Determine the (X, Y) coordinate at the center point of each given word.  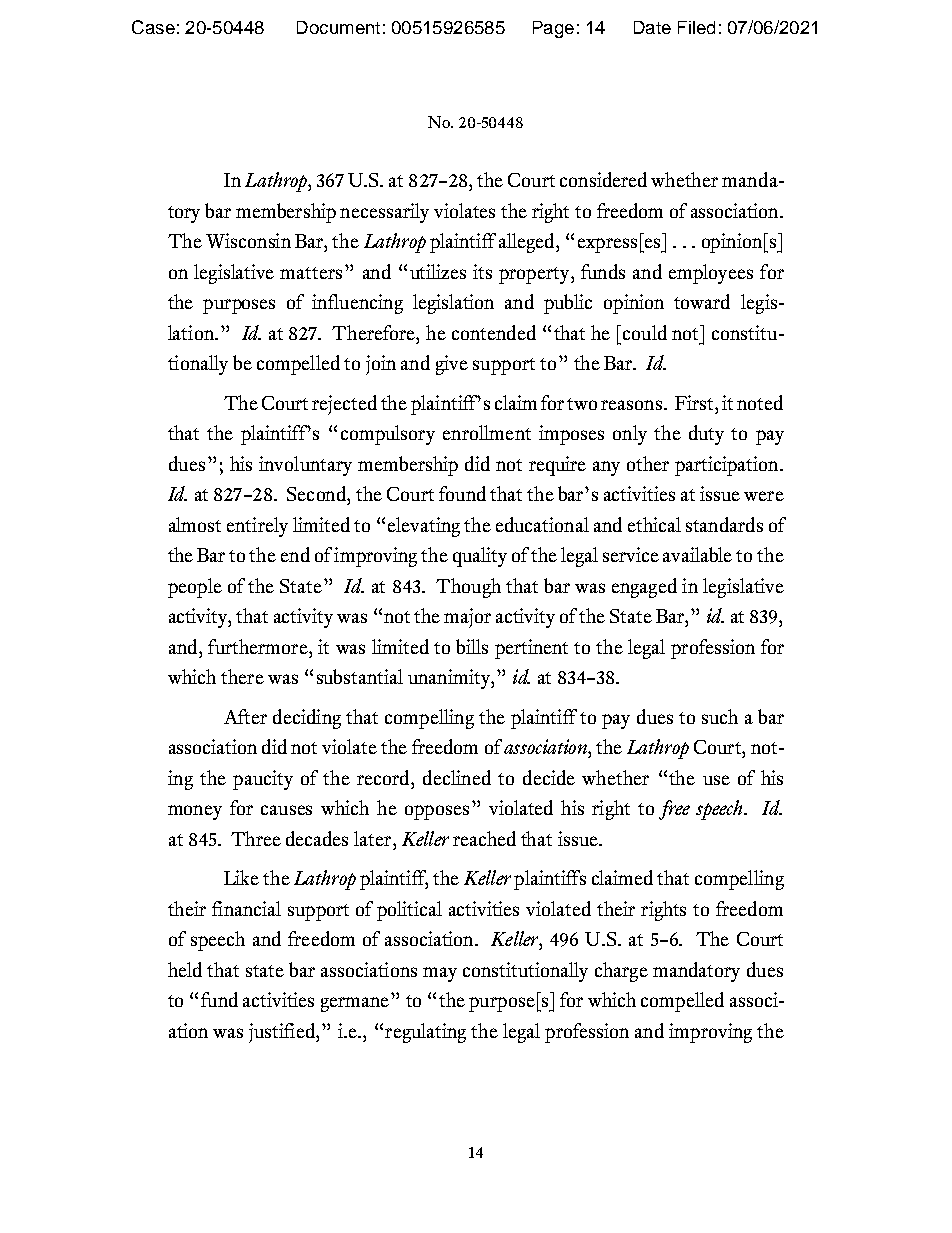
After (245, 716)
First (695, 402)
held (185, 969)
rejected (344, 405)
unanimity (450, 679)
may (440, 974)
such (720, 716)
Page (553, 29)
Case (153, 27)
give (452, 365)
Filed (696, 27)
